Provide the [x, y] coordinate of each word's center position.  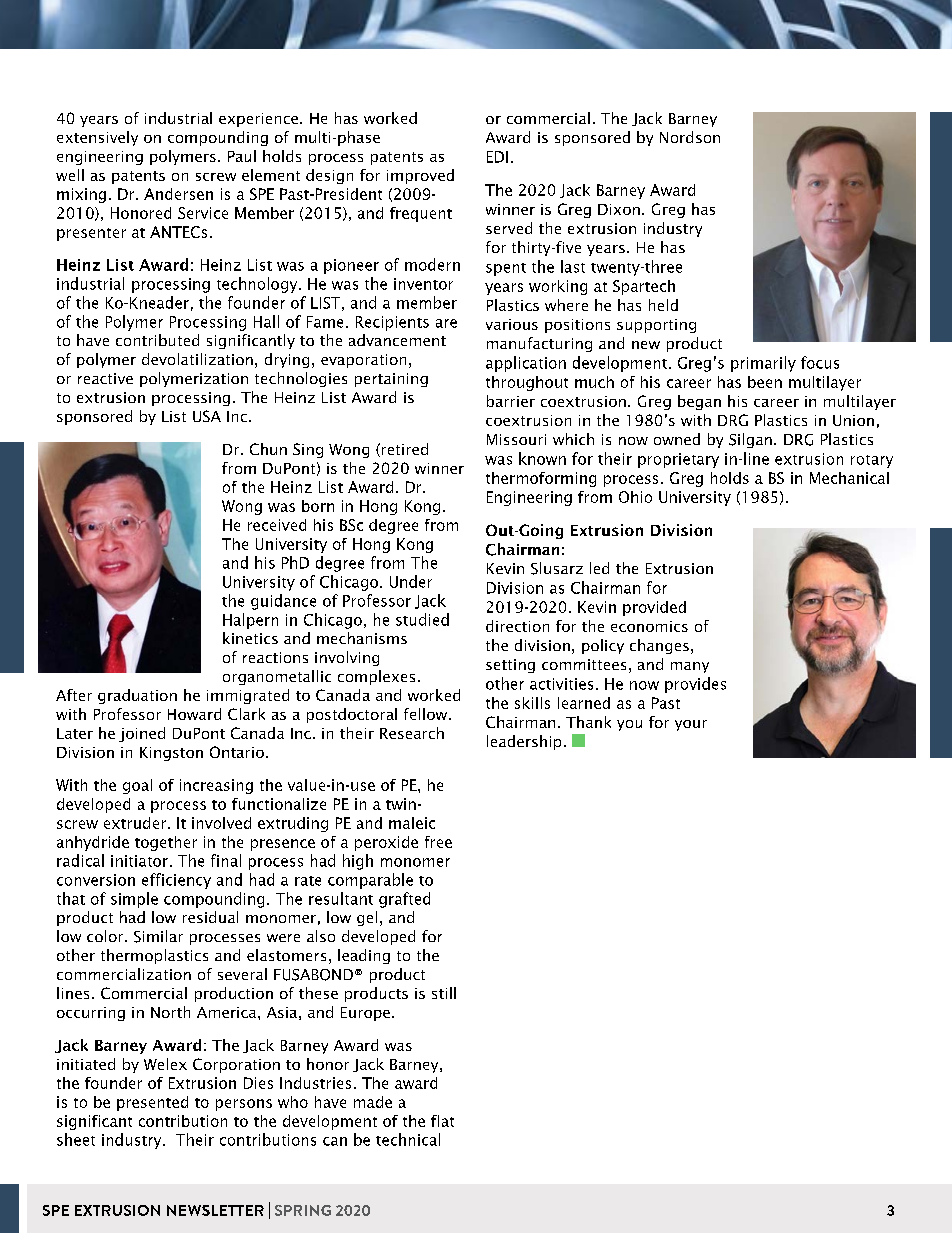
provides [695, 685]
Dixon [619, 209]
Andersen [178, 194]
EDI [497, 157]
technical [408, 1139]
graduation [137, 696]
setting [510, 666]
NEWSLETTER [215, 1210]
